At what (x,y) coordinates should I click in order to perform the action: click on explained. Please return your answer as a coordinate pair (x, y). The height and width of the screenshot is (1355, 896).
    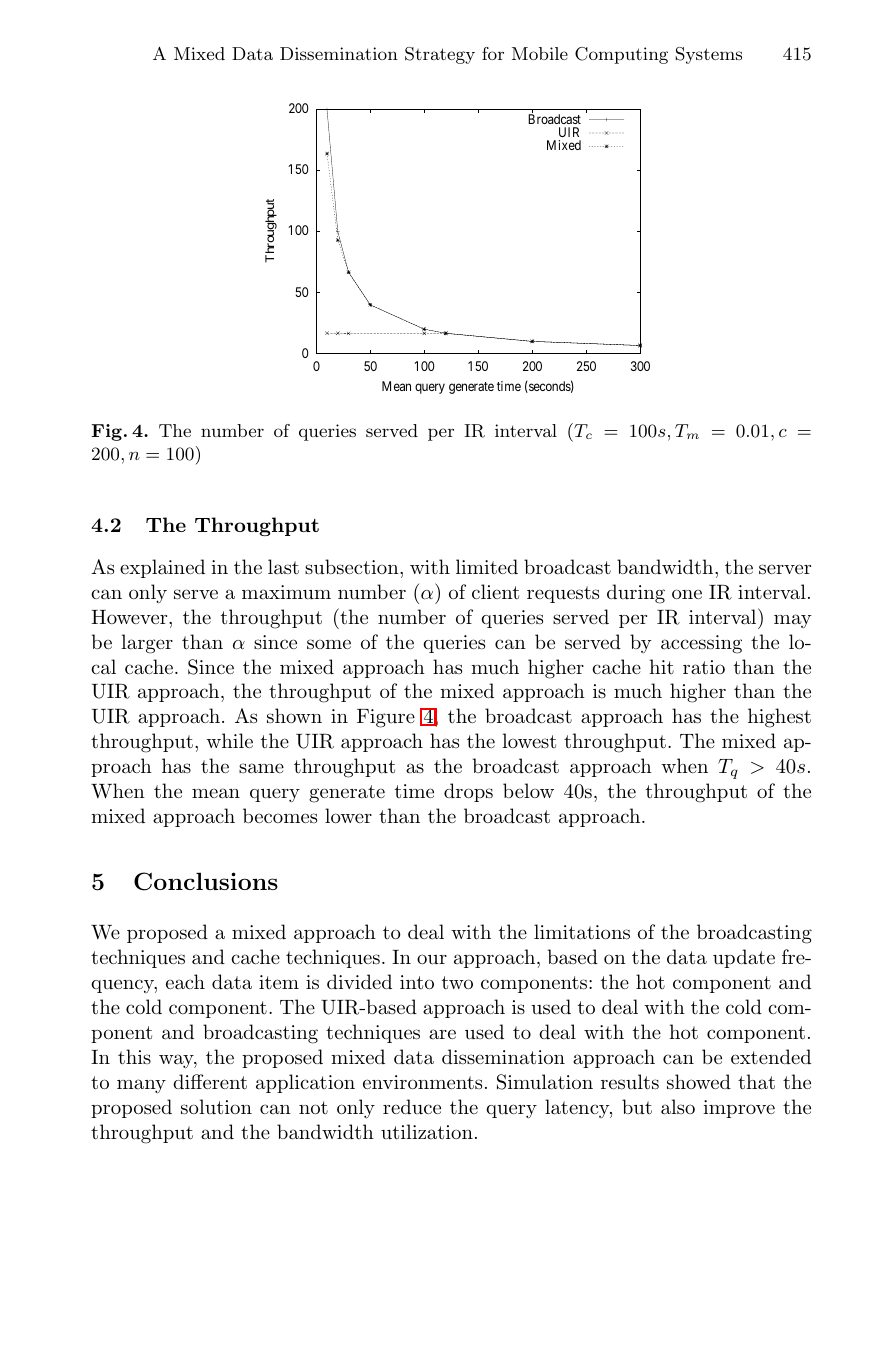
    Looking at the image, I should click on (162, 568).
